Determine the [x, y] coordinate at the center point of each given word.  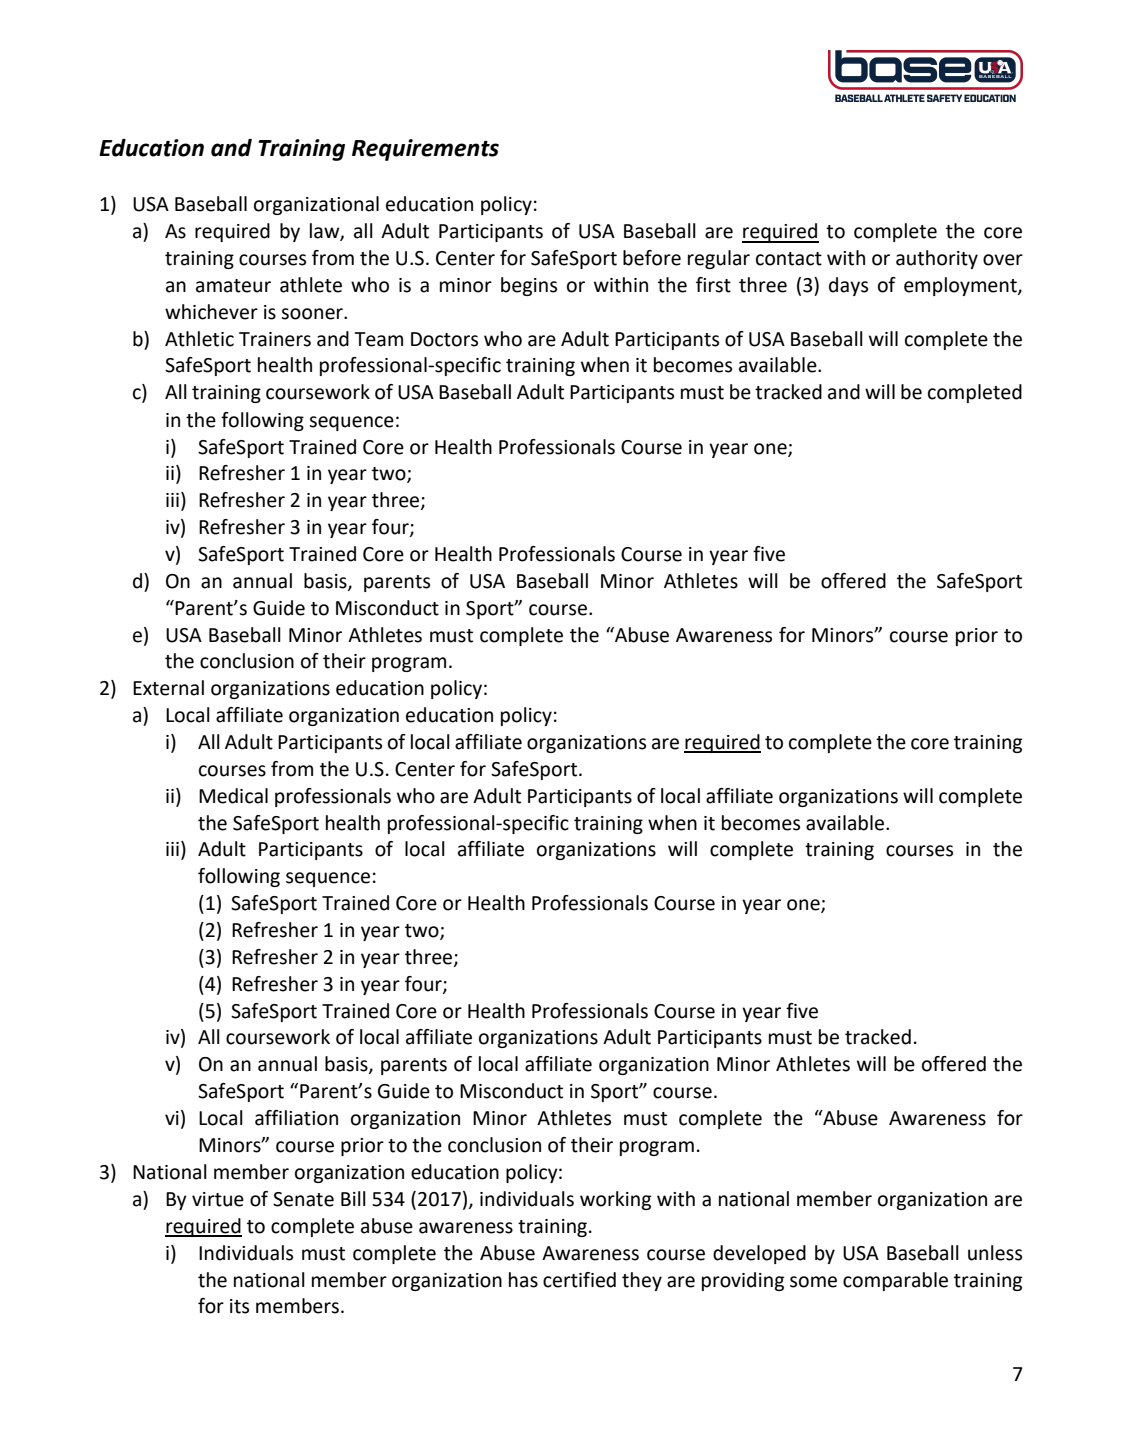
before [652, 258]
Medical [233, 796]
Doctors [444, 339]
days [848, 286]
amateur [233, 286]
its [239, 1306]
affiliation [296, 1118]
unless [995, 1253]
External [168, 688]
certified [579, 1280]
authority [937, 259]
